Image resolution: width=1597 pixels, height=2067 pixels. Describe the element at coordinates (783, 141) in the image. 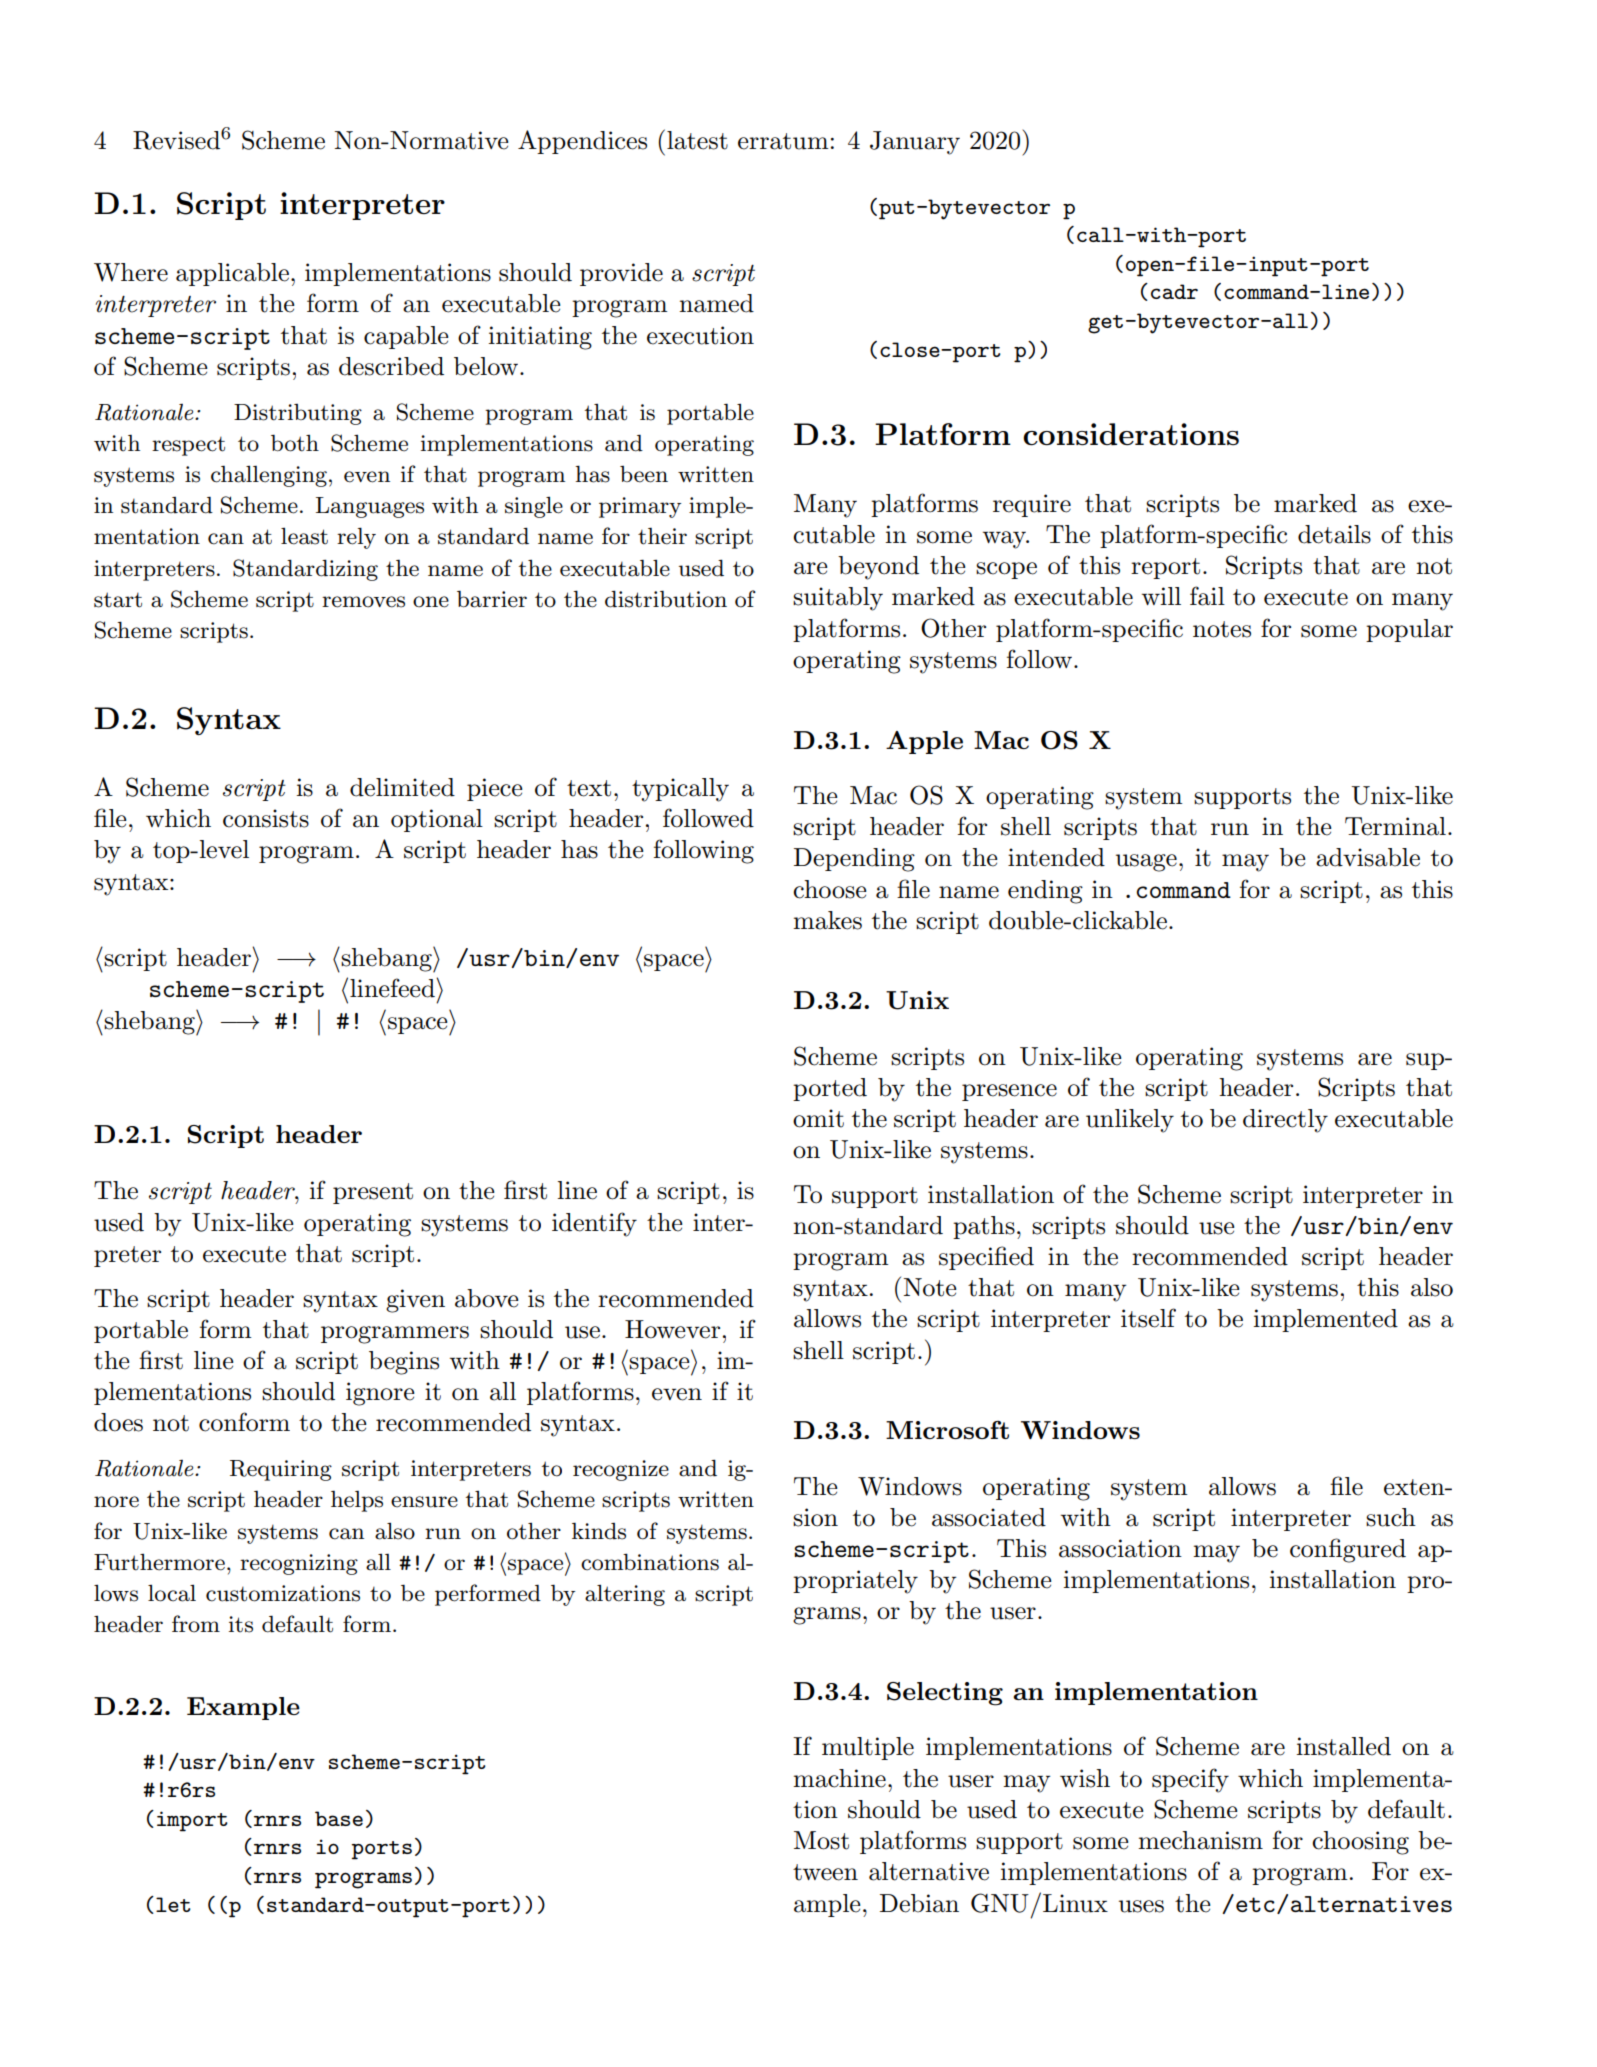

I see `erratum` at that location.
